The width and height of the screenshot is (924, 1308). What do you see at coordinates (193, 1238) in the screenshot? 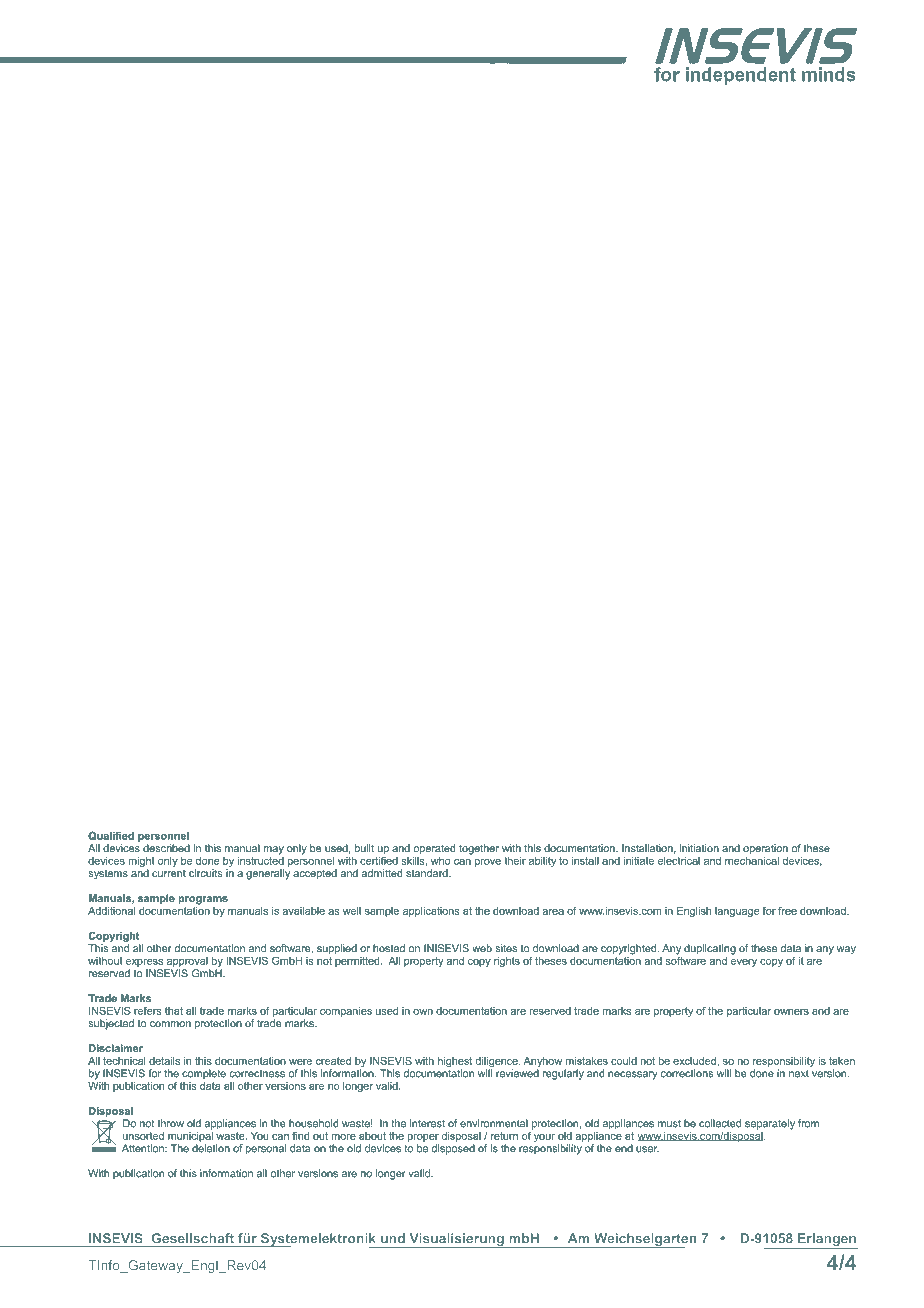
I see `Gesellschaft` at bounding box center [193, 1238].
